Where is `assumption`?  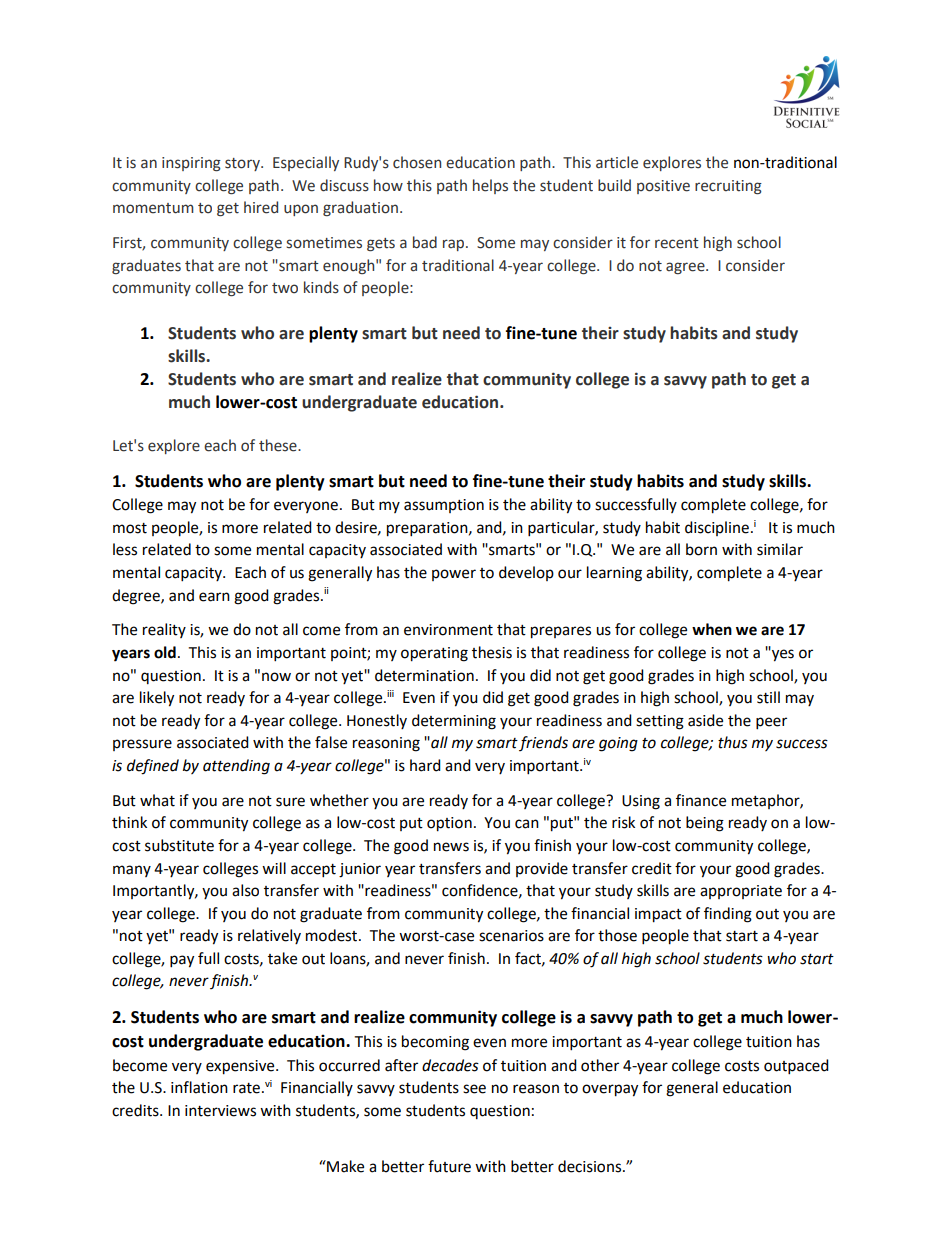 assumption is located at coordinates (444, 506).
